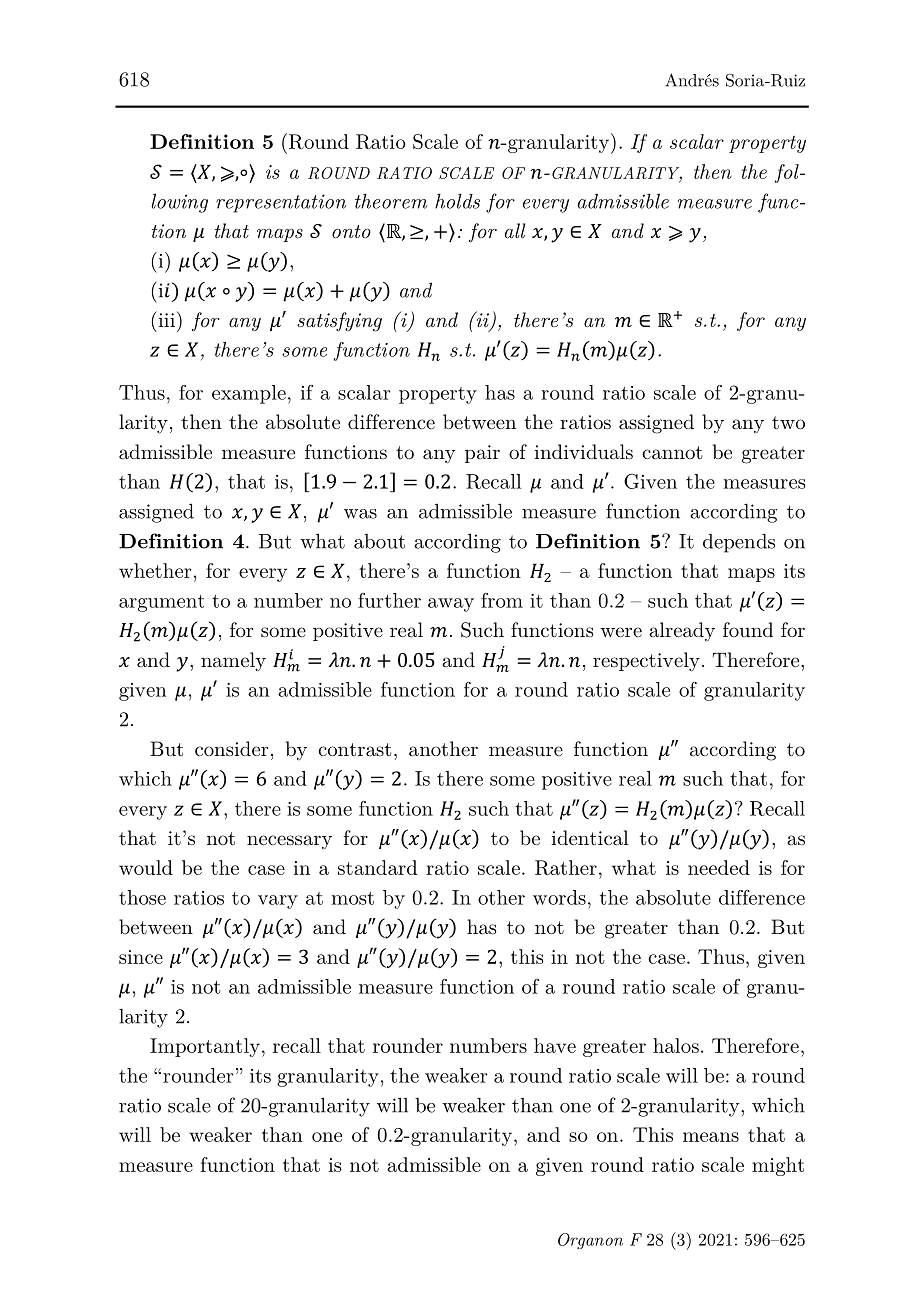 Image resolution: width=924 pixels, height=1313 pixels. What do you see at coordinates (482, 454) in the image?
I see `pair` at bounding box center [482, 454].
